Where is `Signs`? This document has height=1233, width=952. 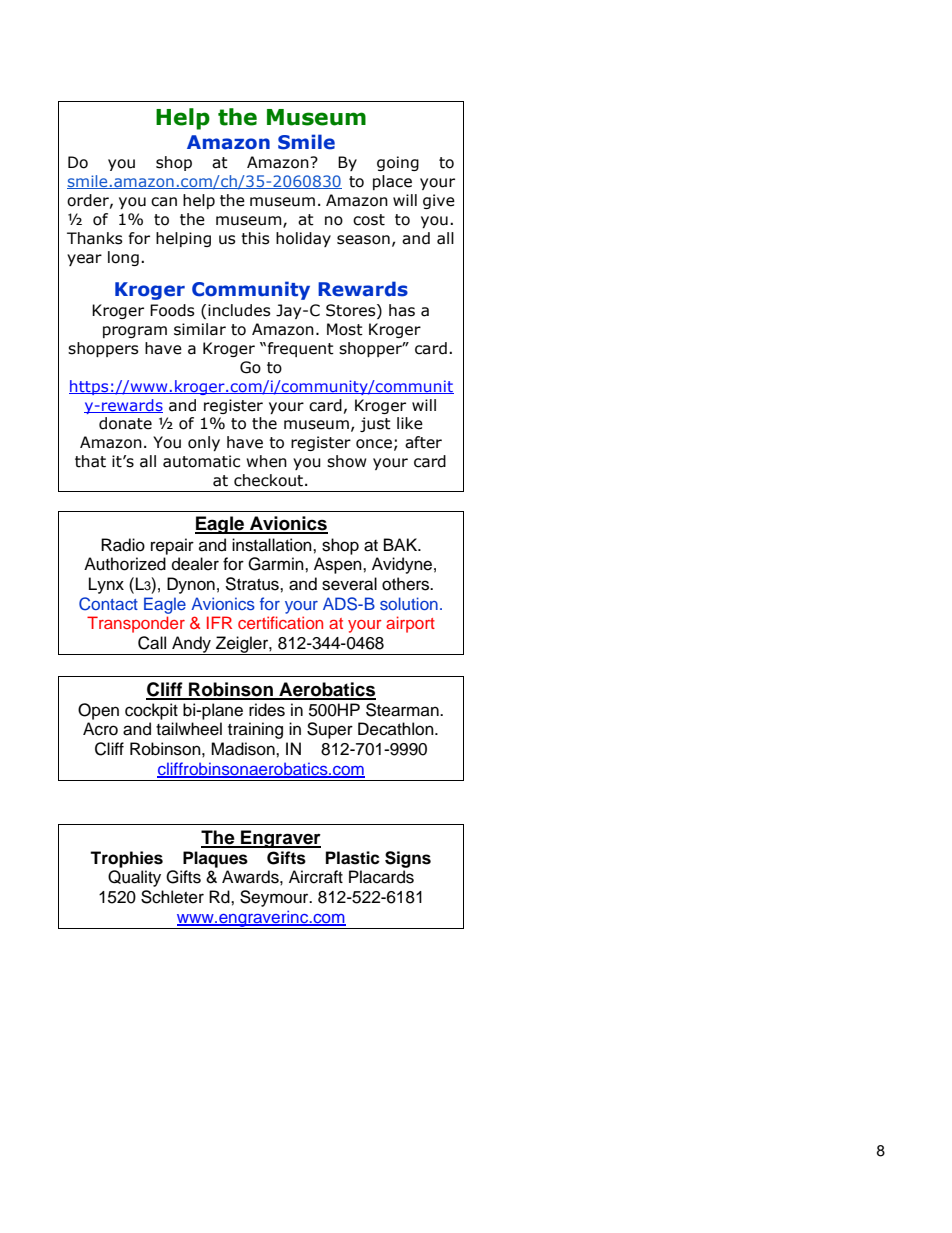 Signs is located at coordinates (408, 859).
